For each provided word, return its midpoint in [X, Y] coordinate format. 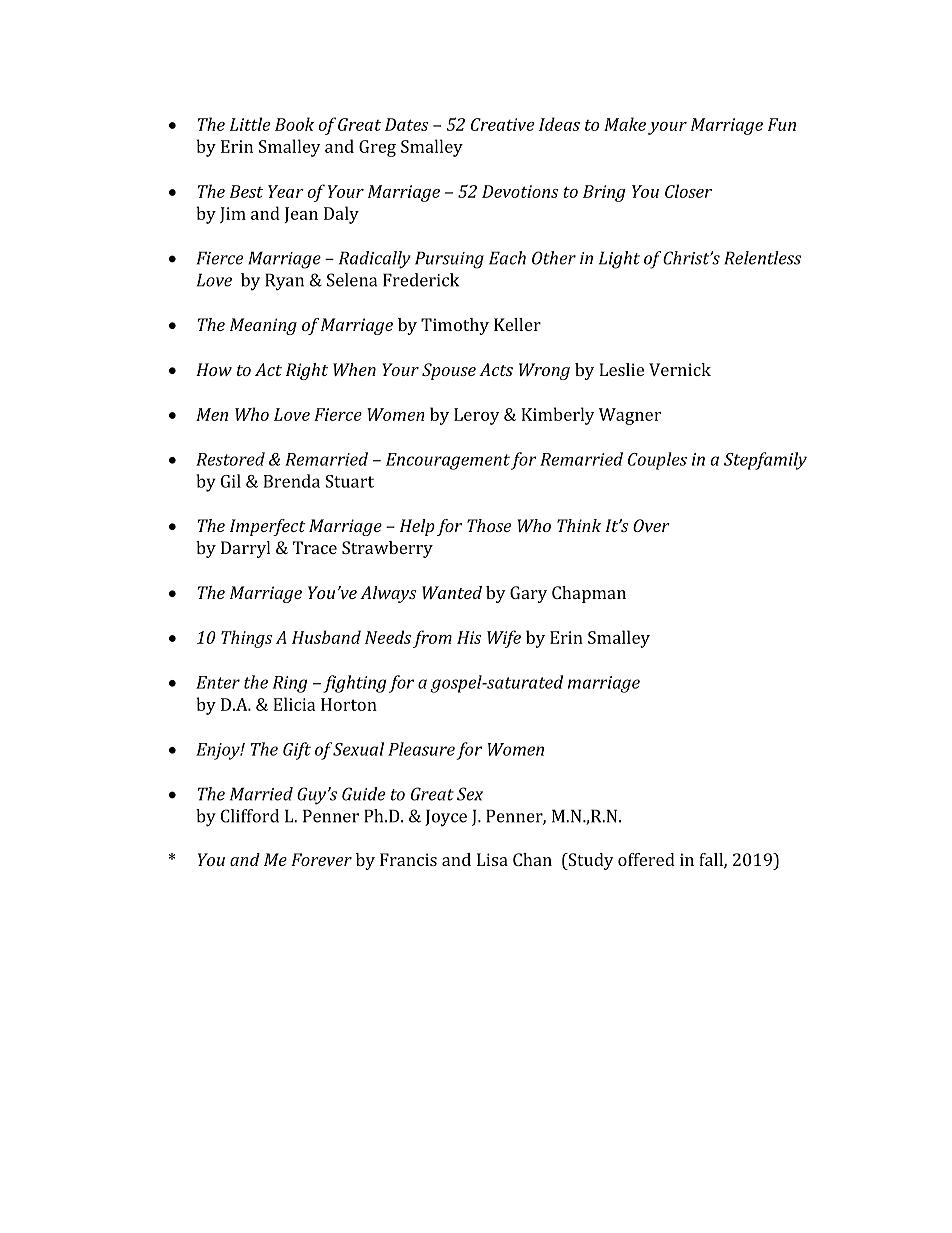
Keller [517, 324]
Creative [502, 124]
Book [294, 124]
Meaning [263, 326]
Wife [504, 639]
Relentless [762, 258]
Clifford [250, 816]
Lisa [492, 859]
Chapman [589, 594]
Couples [657, 461]
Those [489, 525]
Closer [688, 191]
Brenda [291, 481]
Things [247, 639]
